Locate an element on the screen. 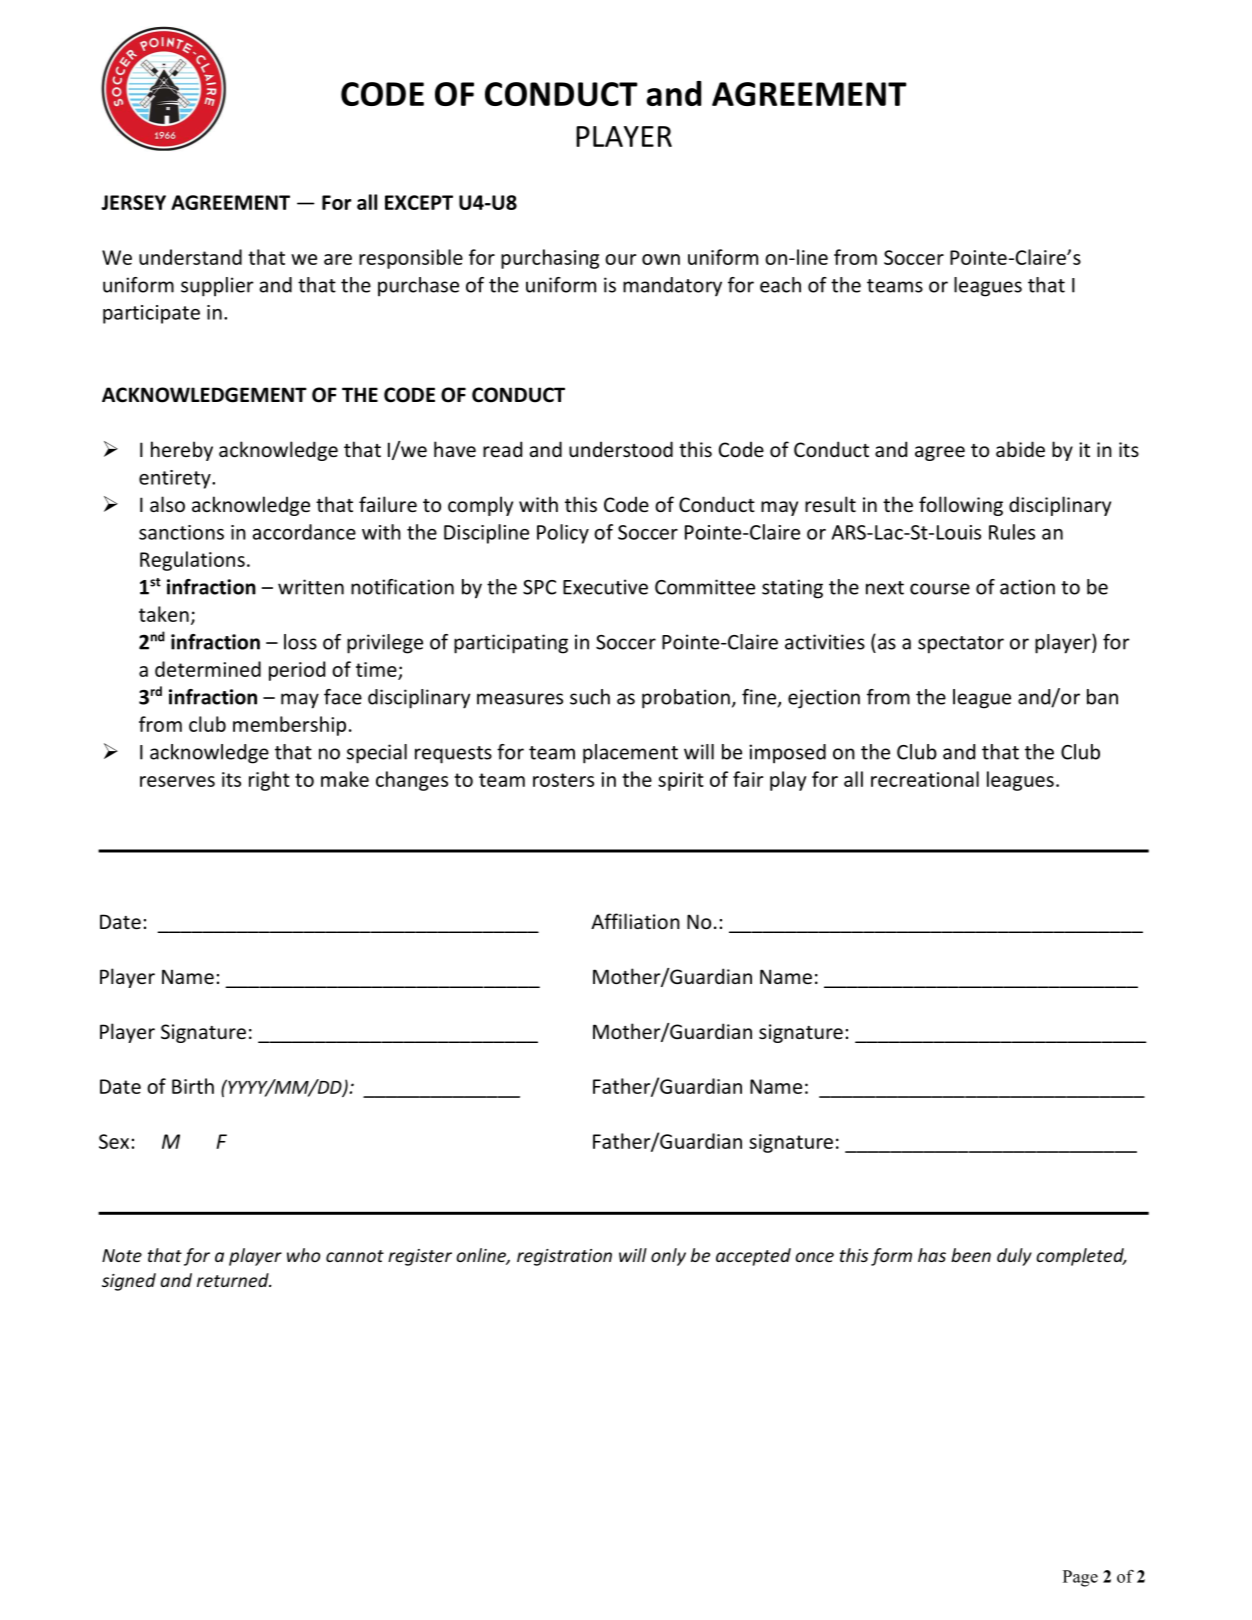  returned is located at coordinates (234, 1280).
